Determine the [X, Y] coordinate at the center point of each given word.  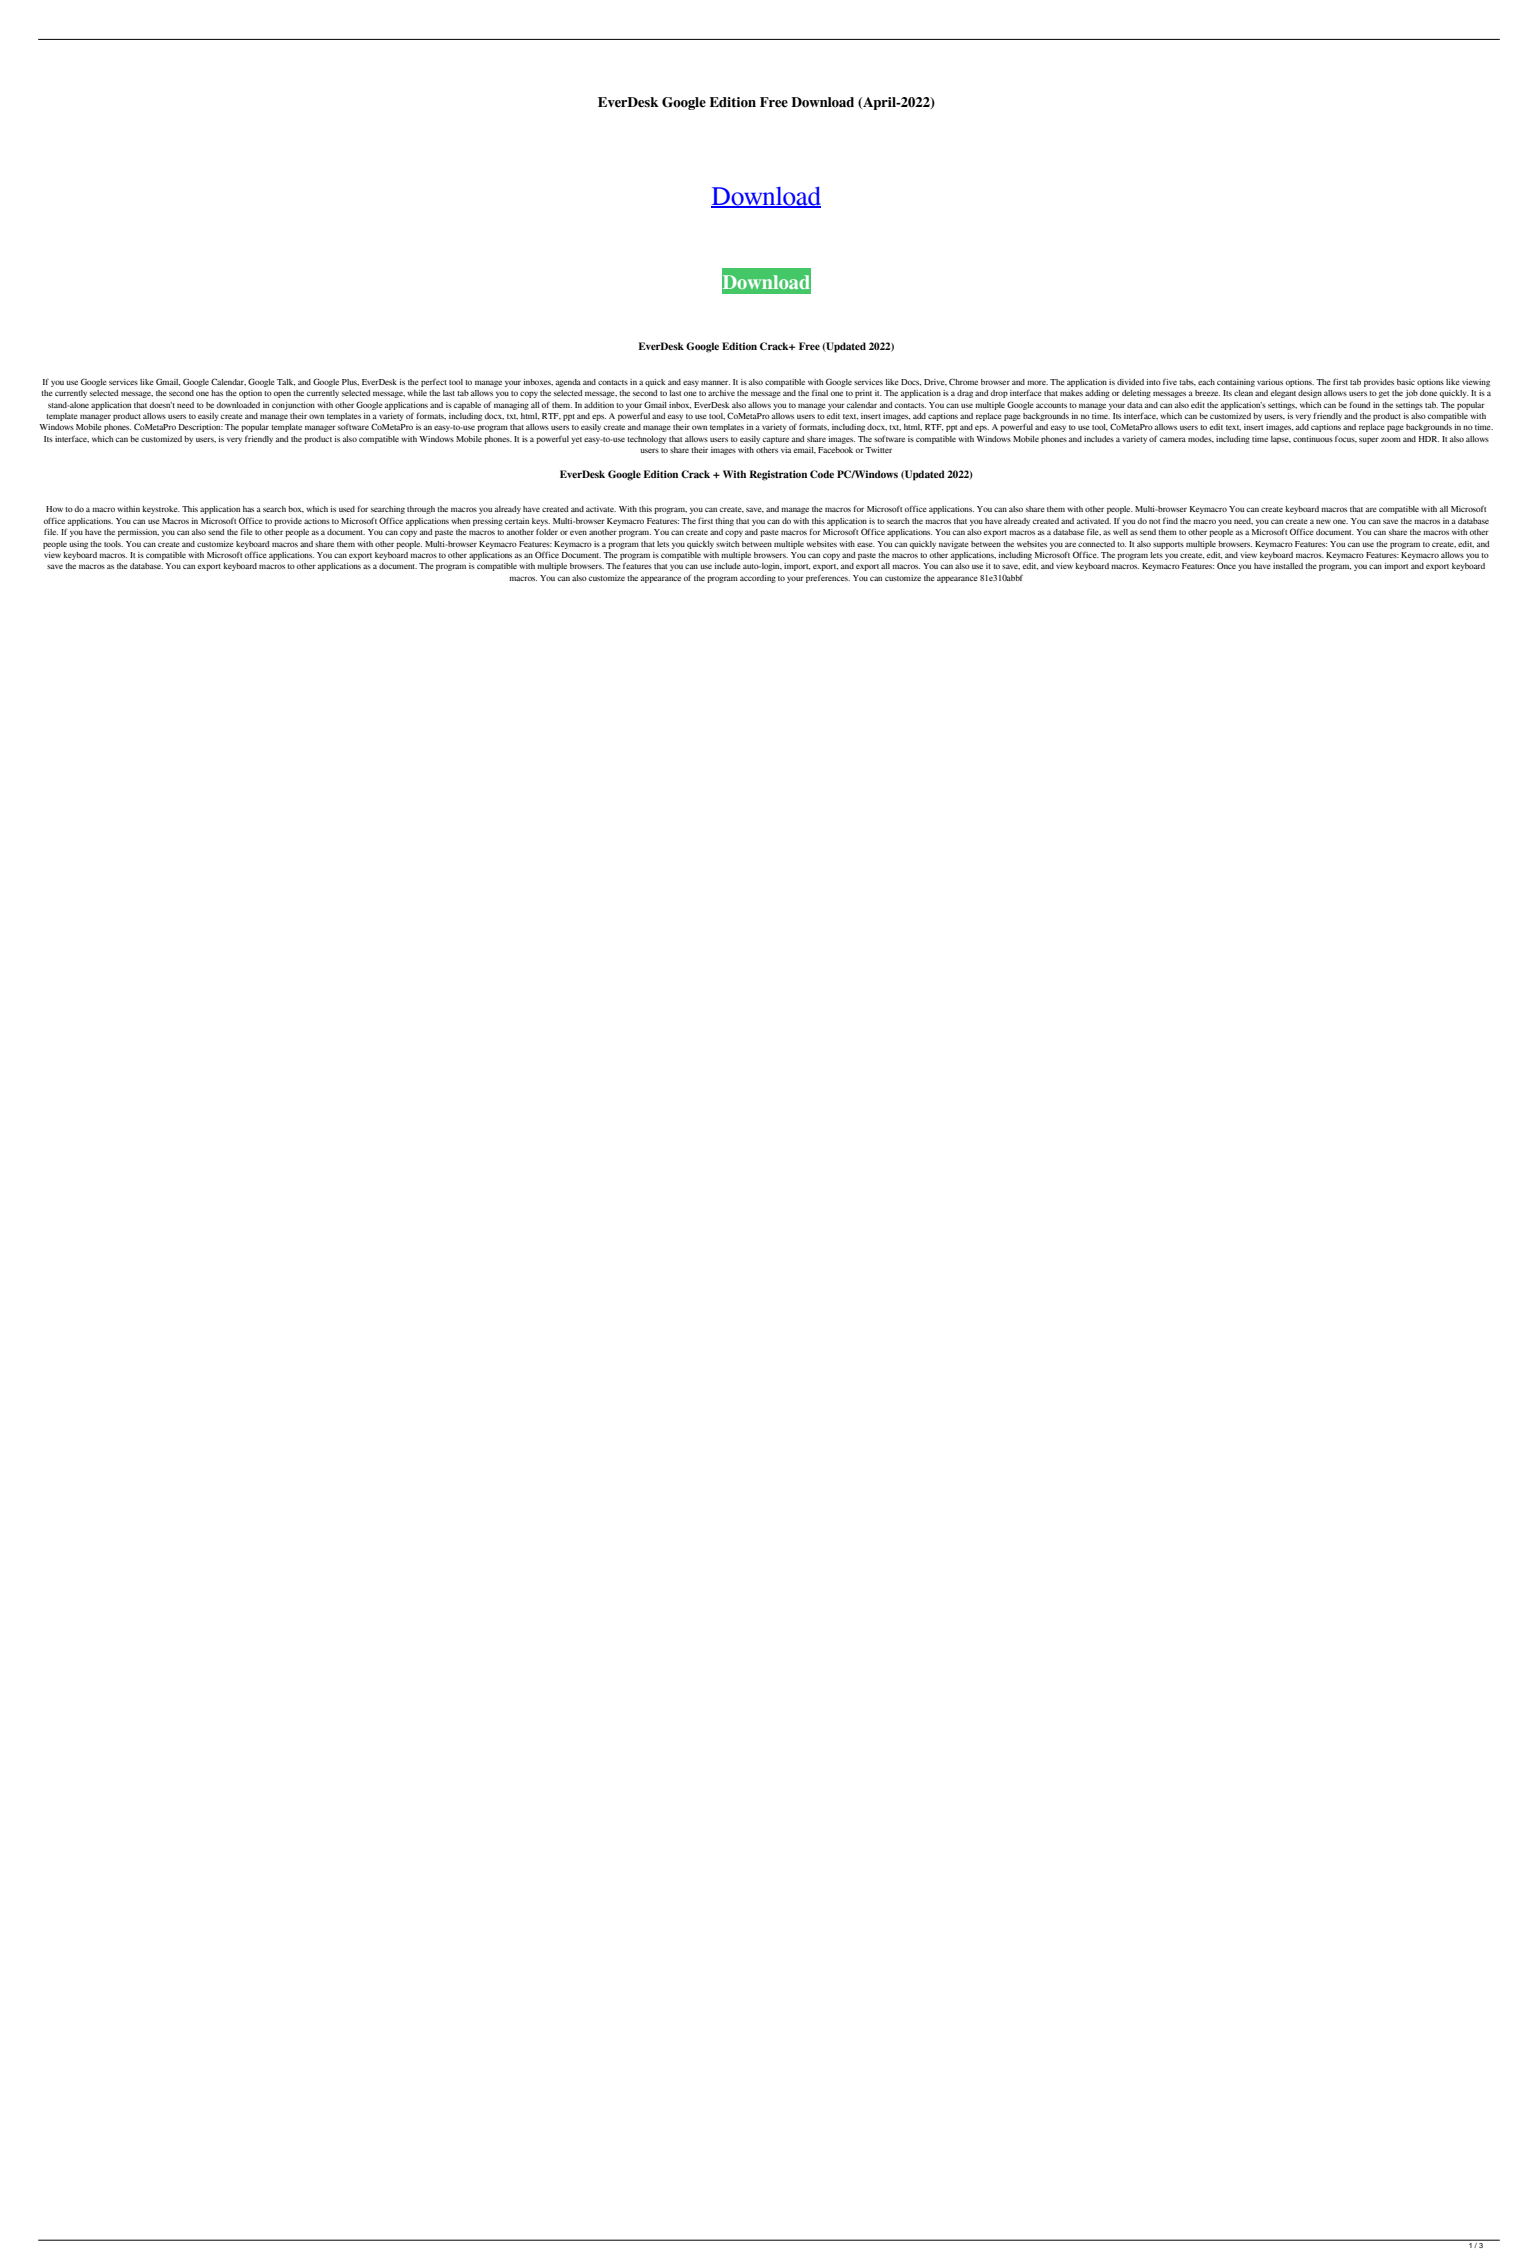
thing [724, 522]
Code [822, 474]
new [1323, 521]
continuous [1313, 439]
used [347, 509]
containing [1236, 383]
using [78, 545]
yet [576, 440]
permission [138, 533]
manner [715, 382]
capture [776, 440]
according [758, 579]
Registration [778, 475]
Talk [286, 382]
